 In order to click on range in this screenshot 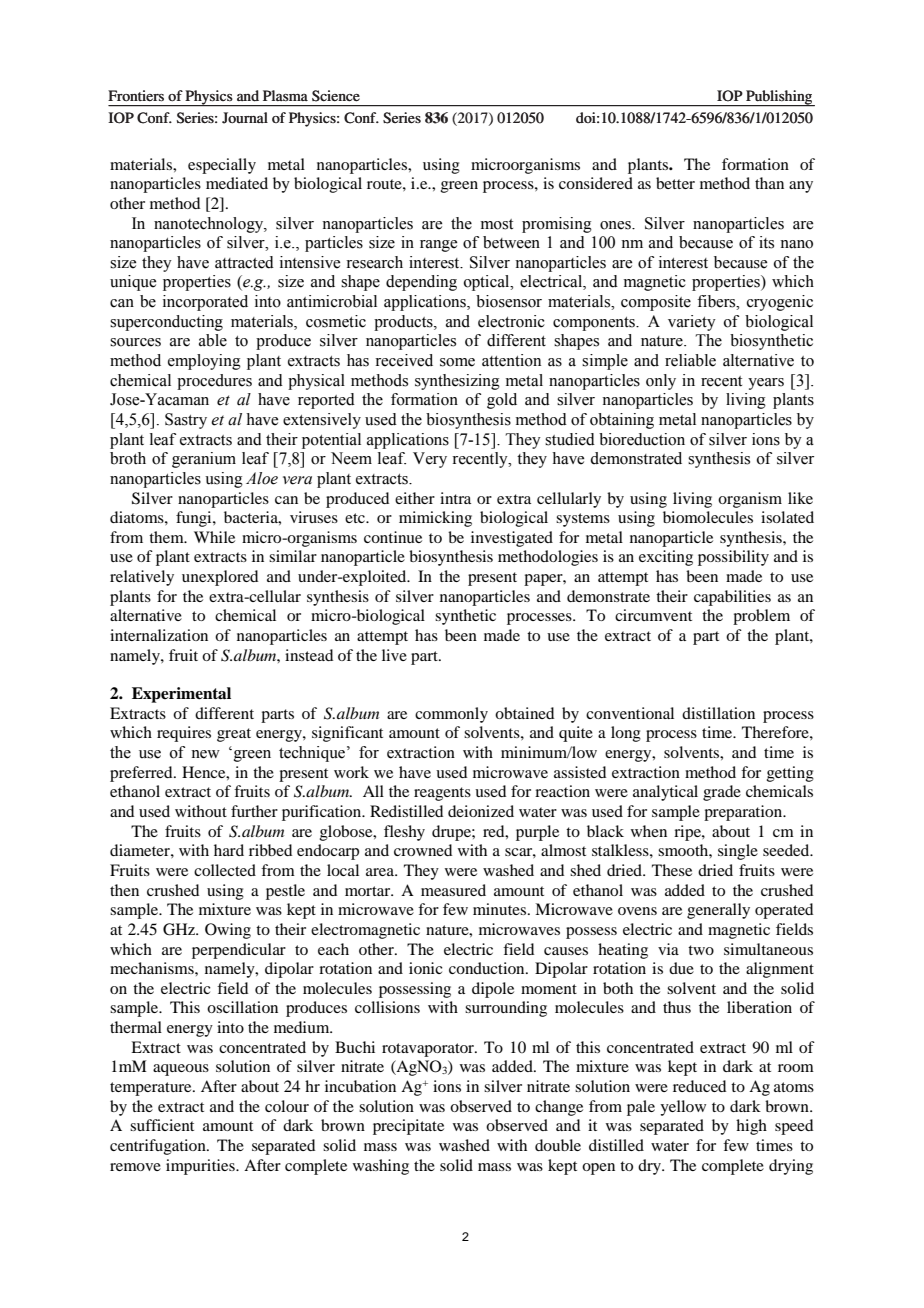, I will do `click(438, 246)`.
